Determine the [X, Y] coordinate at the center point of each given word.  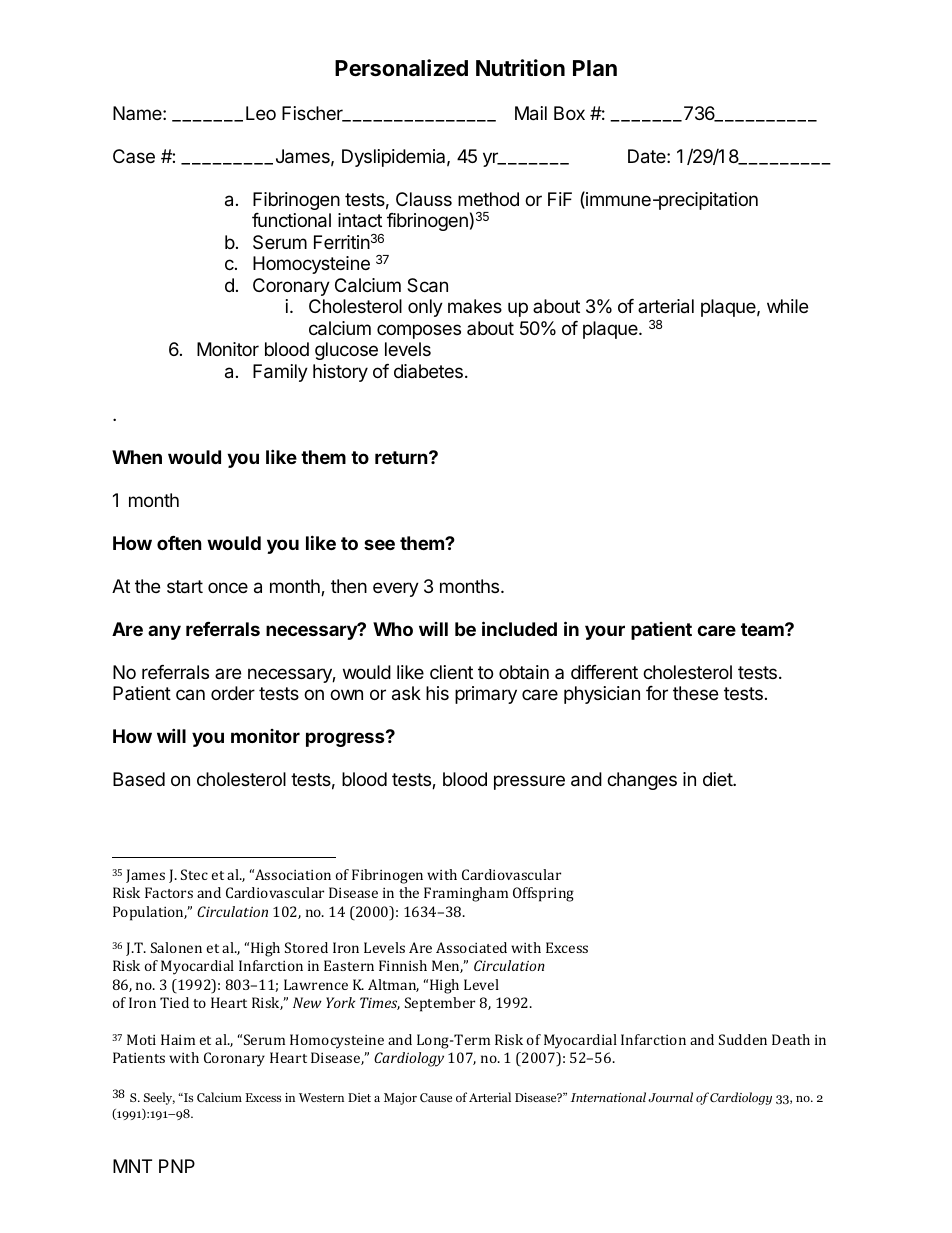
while [787, 306]
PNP [177, 1166]
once [228, 587]
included [519, 628]
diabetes [428, 371]
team [763, 629]
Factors [169, 892]
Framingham [466, 894]
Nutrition [520, 67]
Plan [595, 68]
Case [134, 156]
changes [642, 781]
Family [280, 373]
